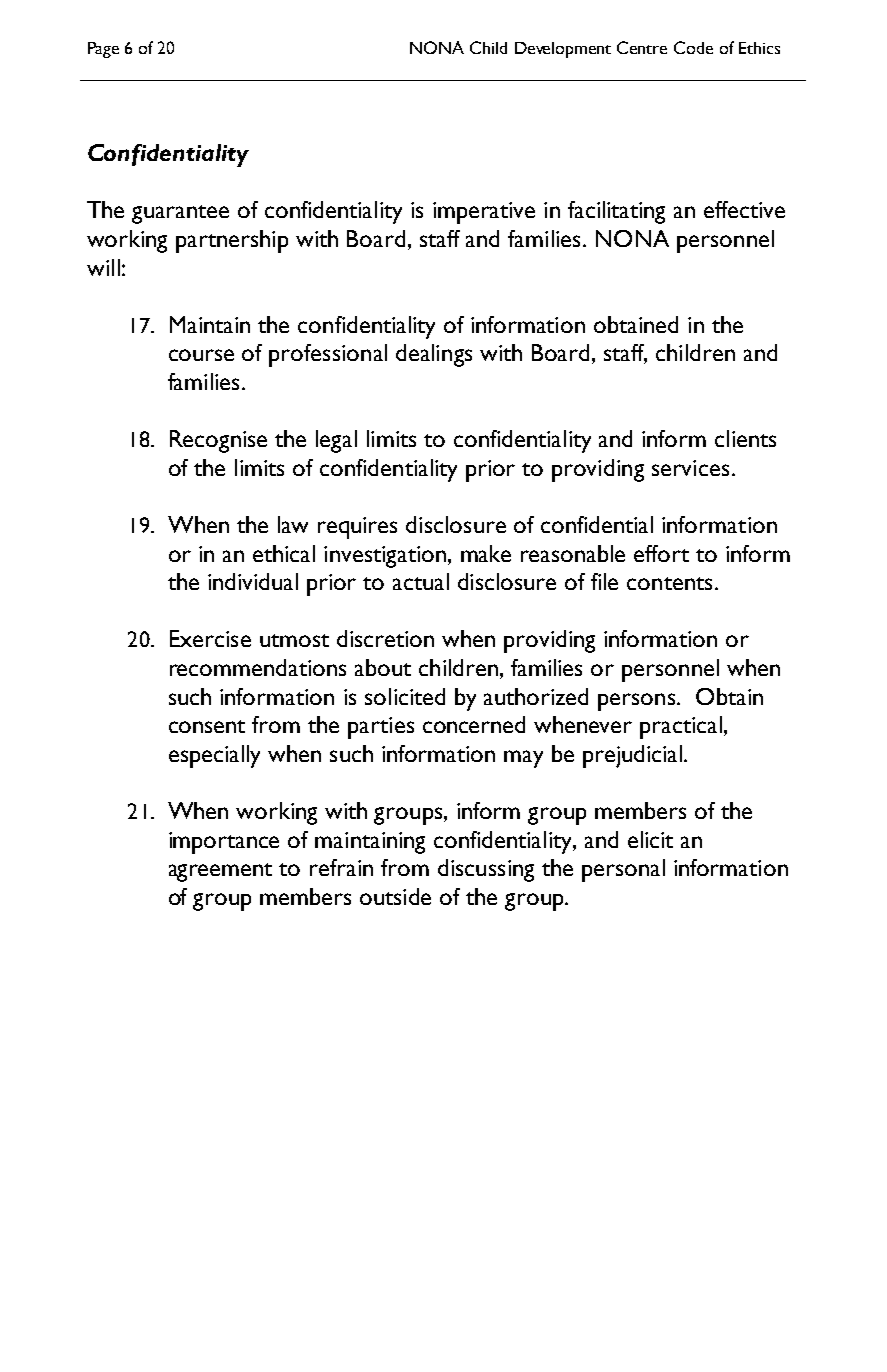  Describe the element at coordinates (220, 872) in the image. I see `agreement` at that location.
